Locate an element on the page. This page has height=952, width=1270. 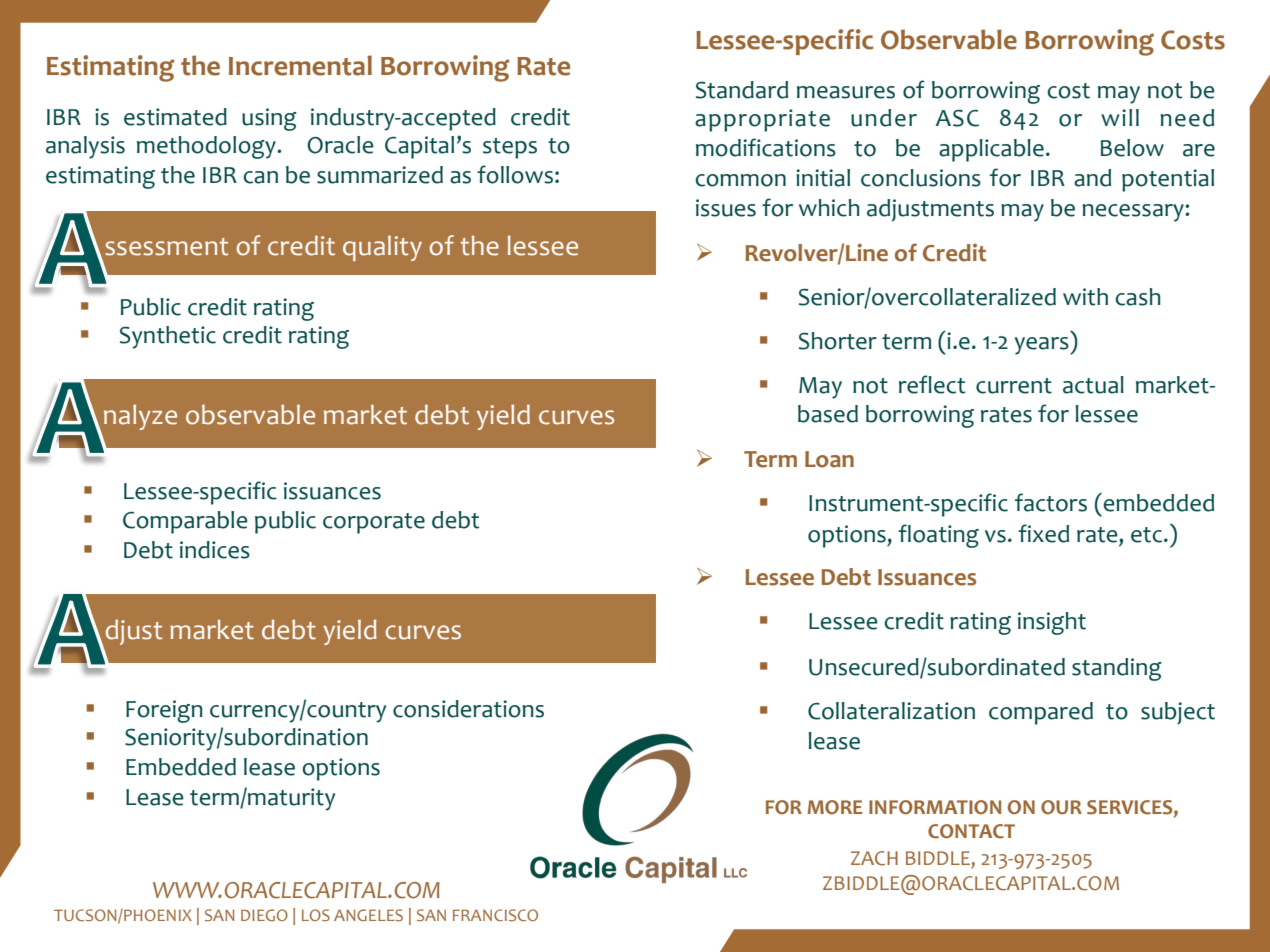
estimated is located at coordinates (175, 117).
